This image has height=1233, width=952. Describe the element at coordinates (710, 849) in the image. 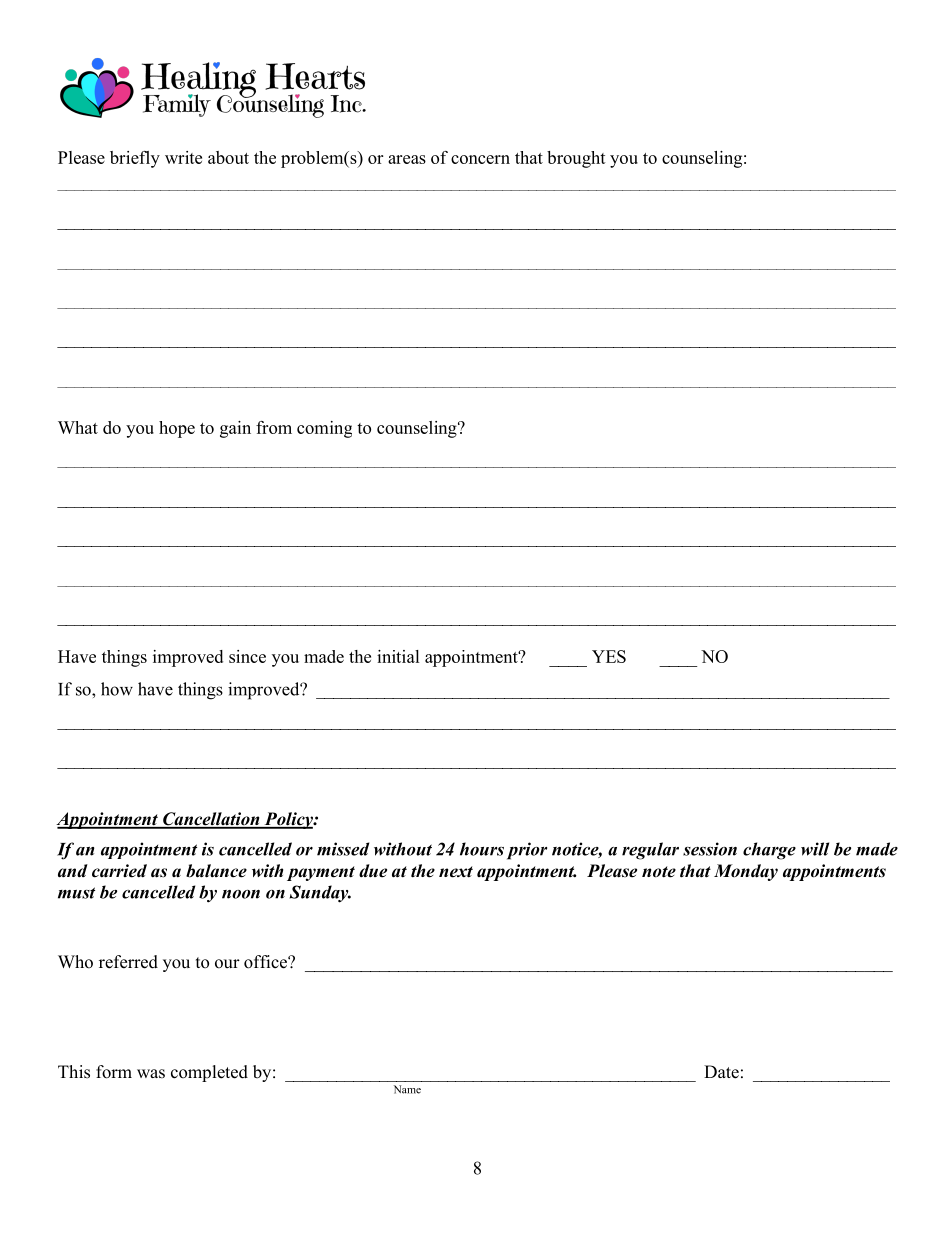

I see `session` at that location.
